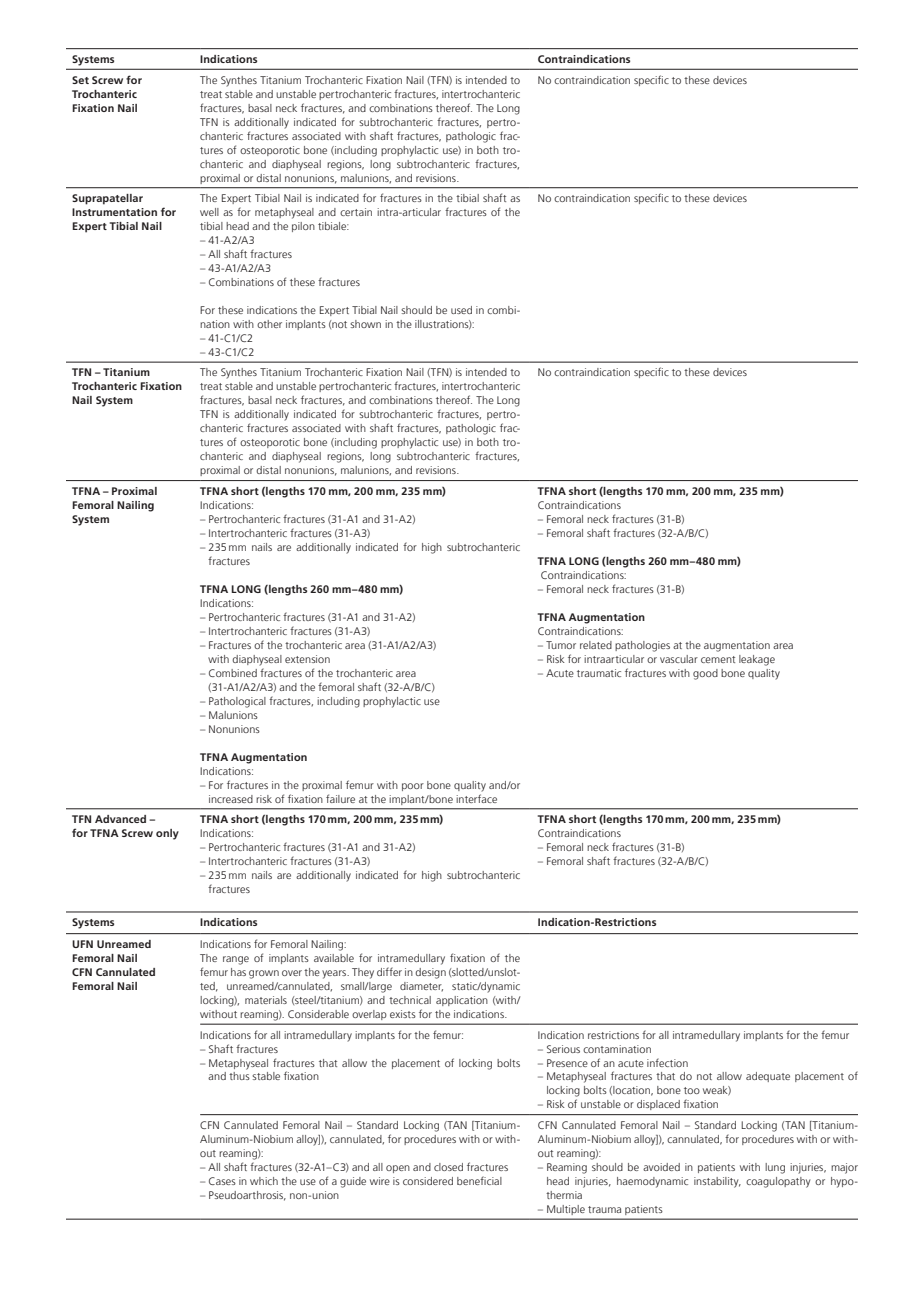  What do you see at coordinates (307, 659) in the page?
I see `extension` at bounding box center [307, 659].
